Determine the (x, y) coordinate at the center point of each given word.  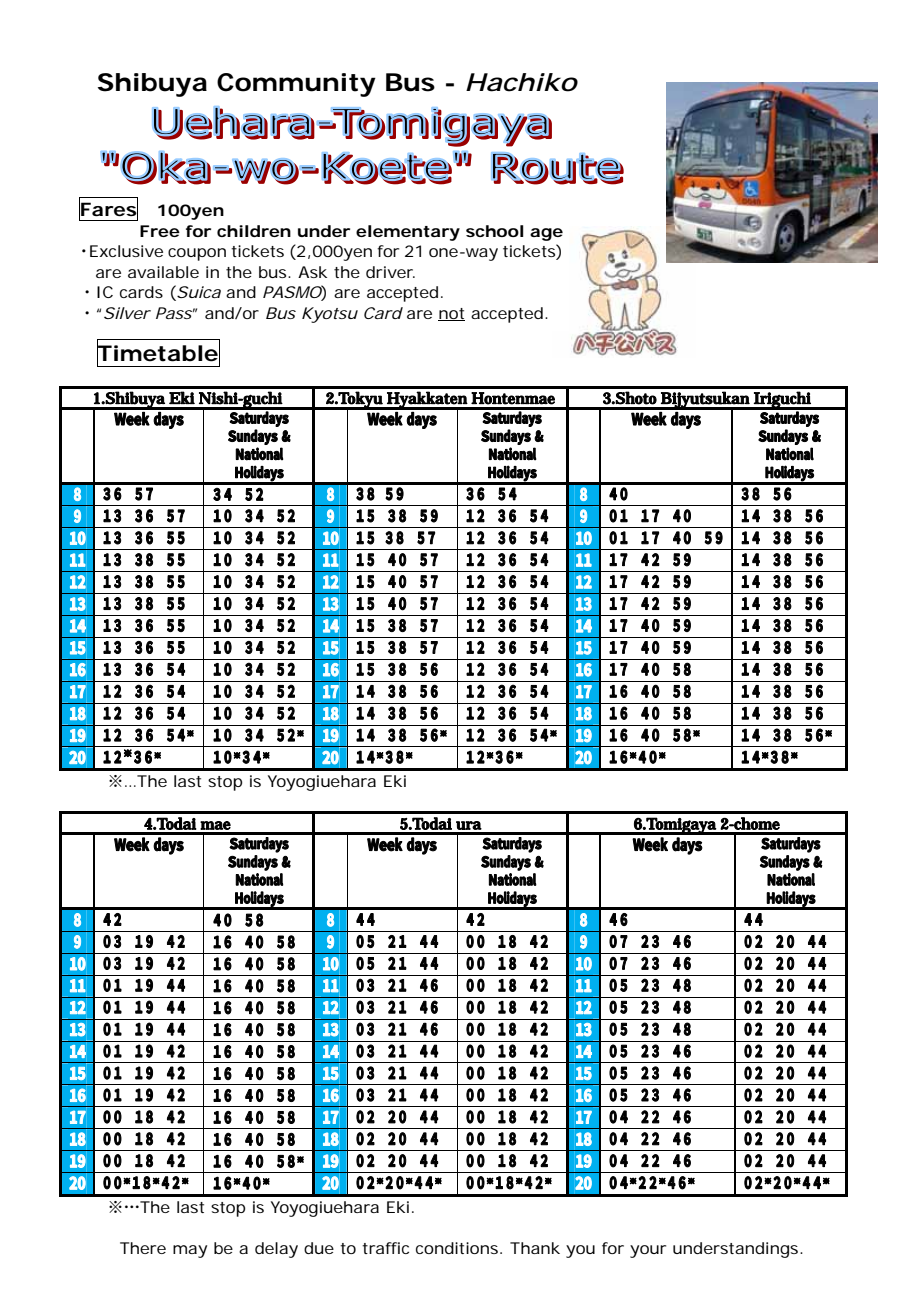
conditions (457, 1248)
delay (276, 1250)
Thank (535, 1248)
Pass (174, 313)
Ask (312, 272)
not (451, 314)
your (648, 1251)
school (494, 231)
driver (390, 272)
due (319, 1248)
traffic (385, 1248)
